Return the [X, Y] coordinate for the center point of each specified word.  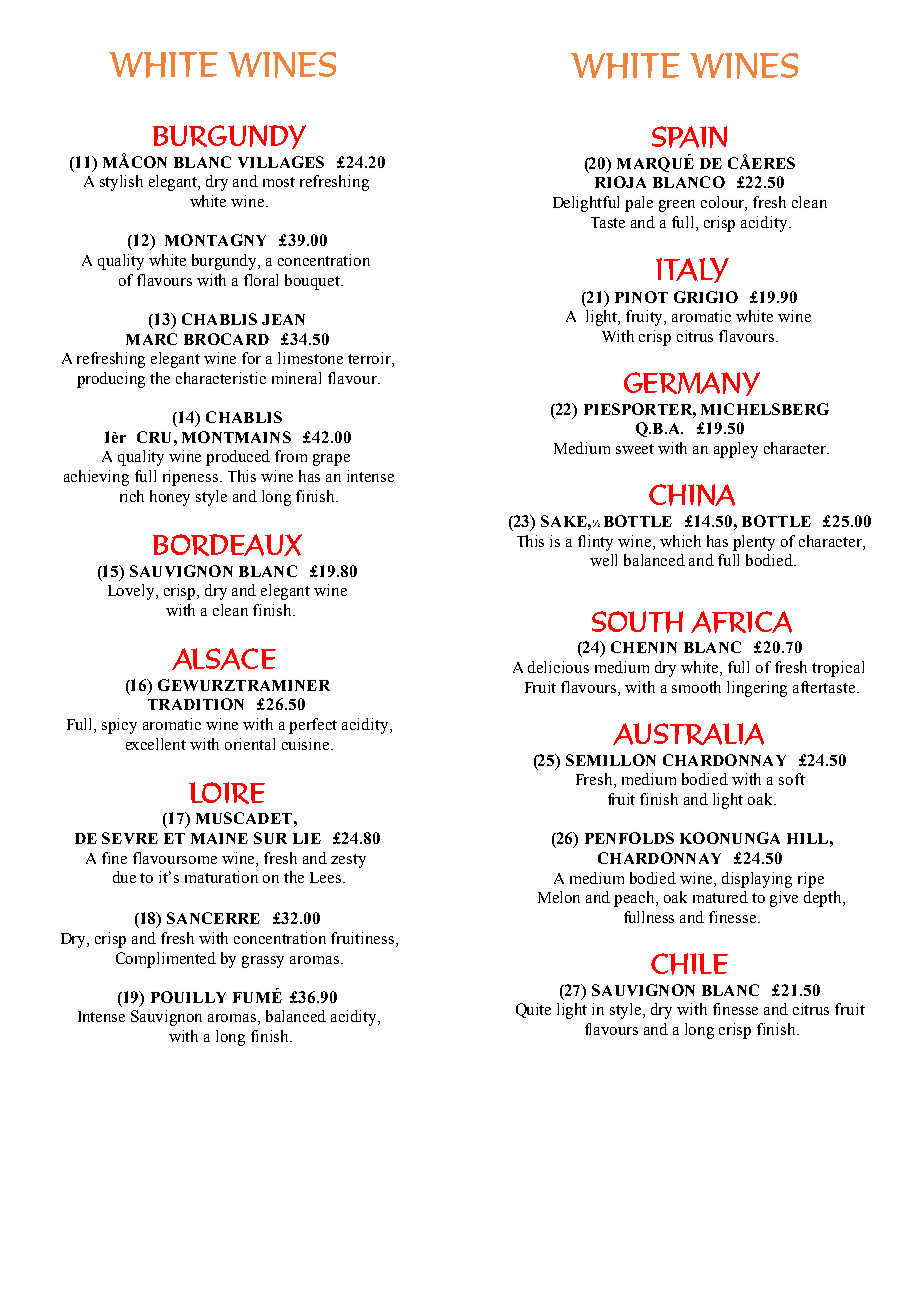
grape [331, 460]
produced [238, 458]
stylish [121, 183]
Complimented [166, 960]
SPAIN [689, 137]
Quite [533, 1010]
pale [639, 204]
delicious [558, 667]
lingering [757, 689]
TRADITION [196, 704]
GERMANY [692, 384]
